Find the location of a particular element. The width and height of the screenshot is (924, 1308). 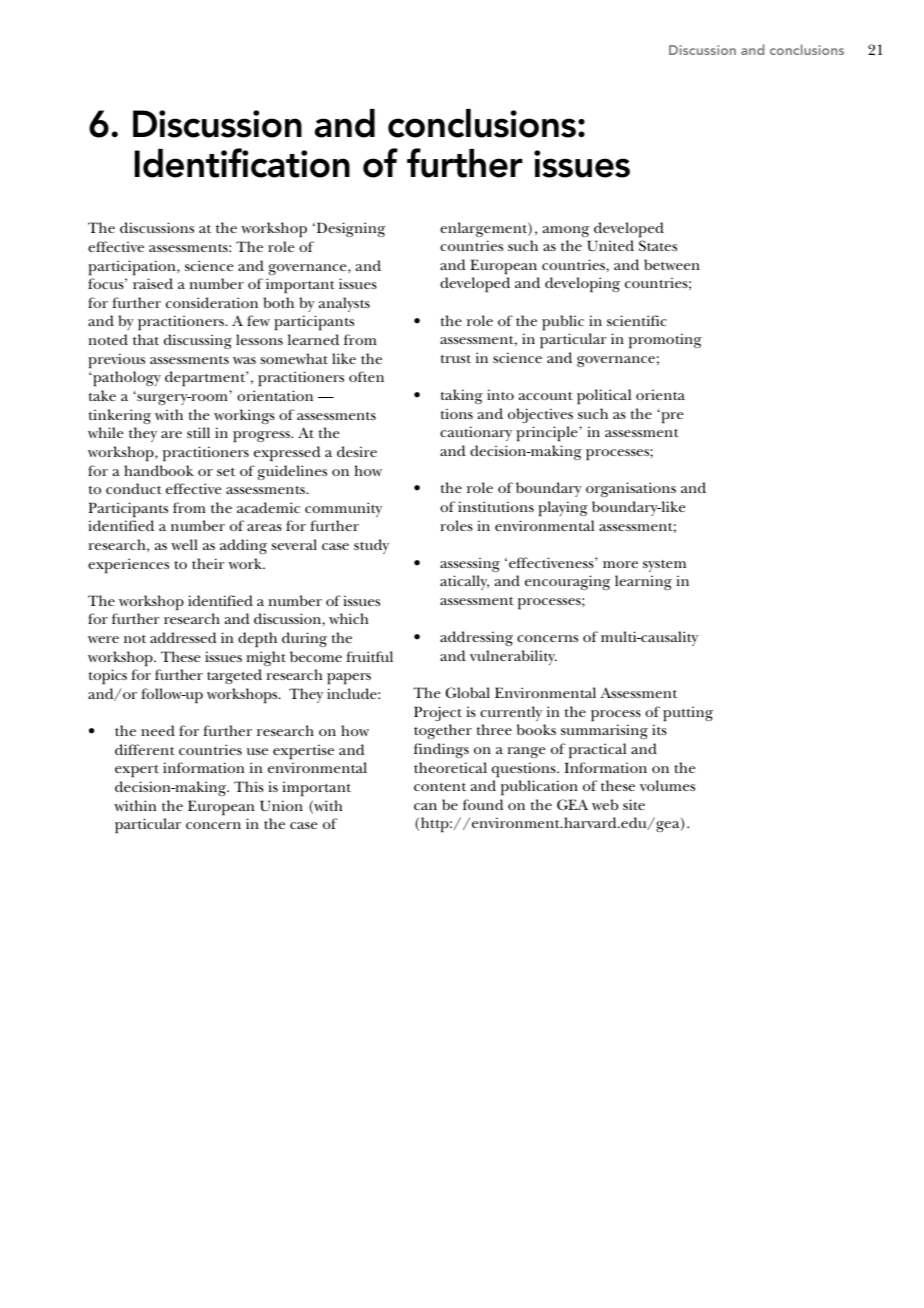

among is located at coordinates (566, 231).
